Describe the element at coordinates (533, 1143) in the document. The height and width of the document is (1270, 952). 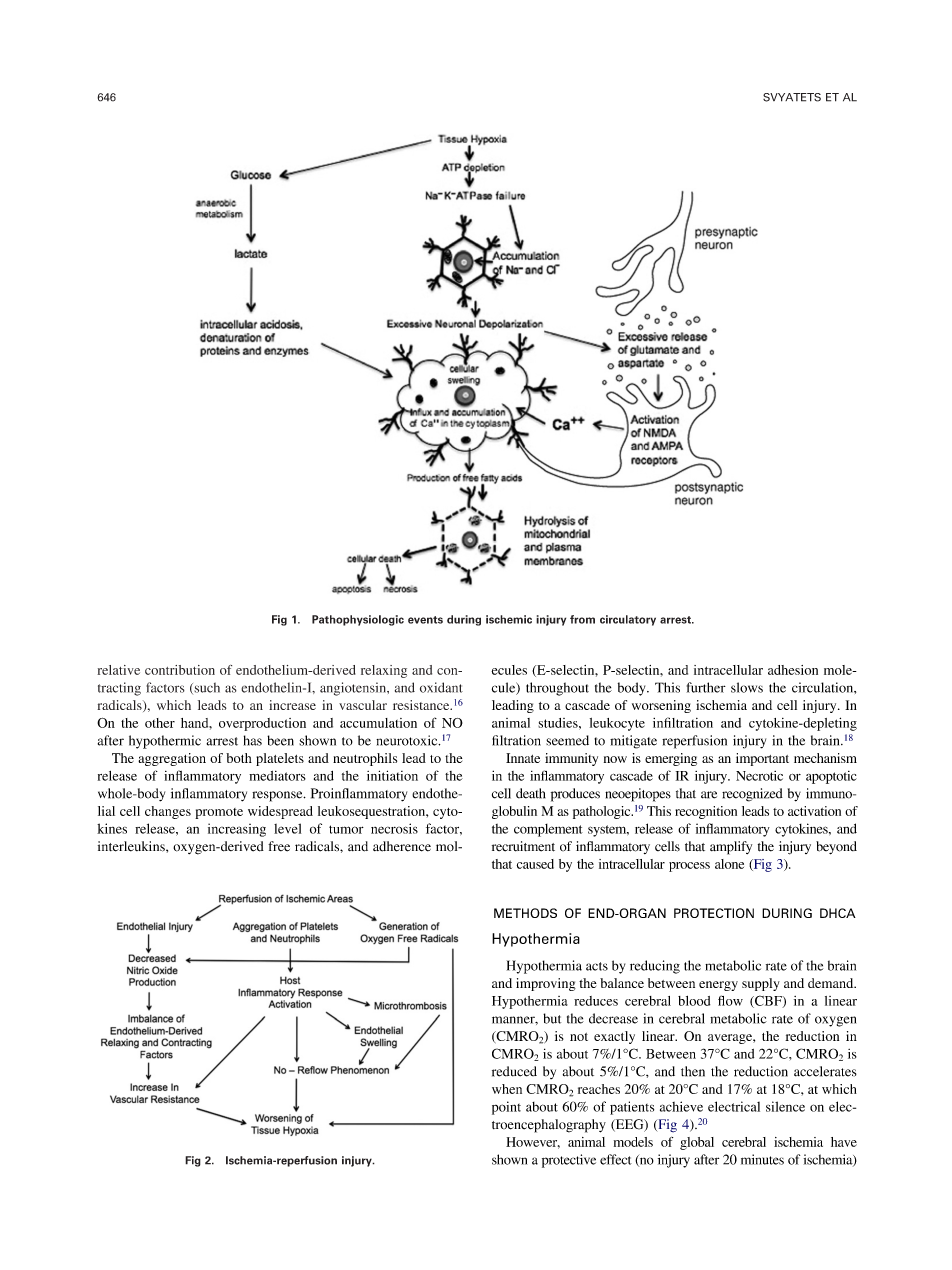
I see `However` at that location.
